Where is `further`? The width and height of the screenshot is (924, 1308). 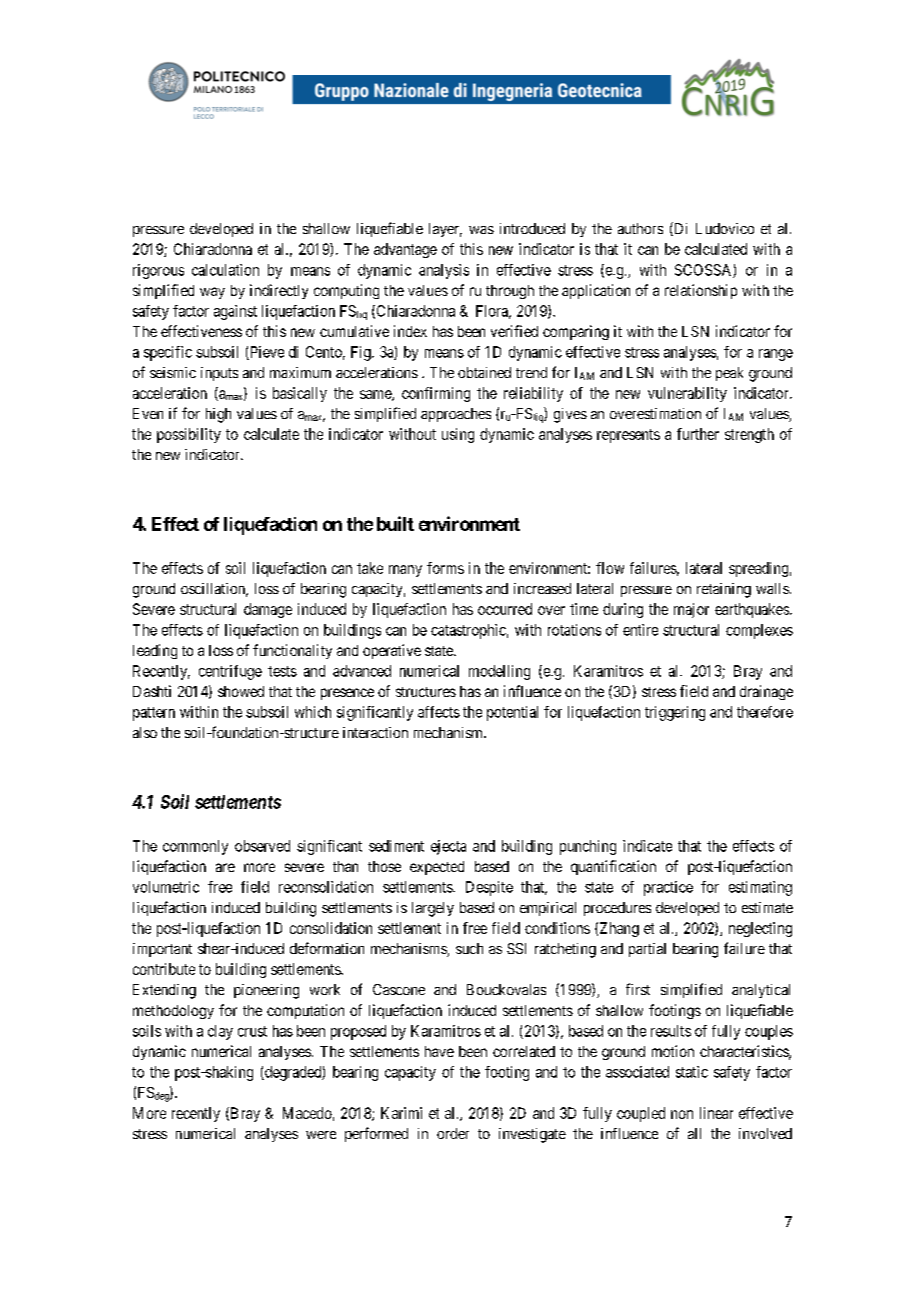
further is located at coordinates (698, 434).
